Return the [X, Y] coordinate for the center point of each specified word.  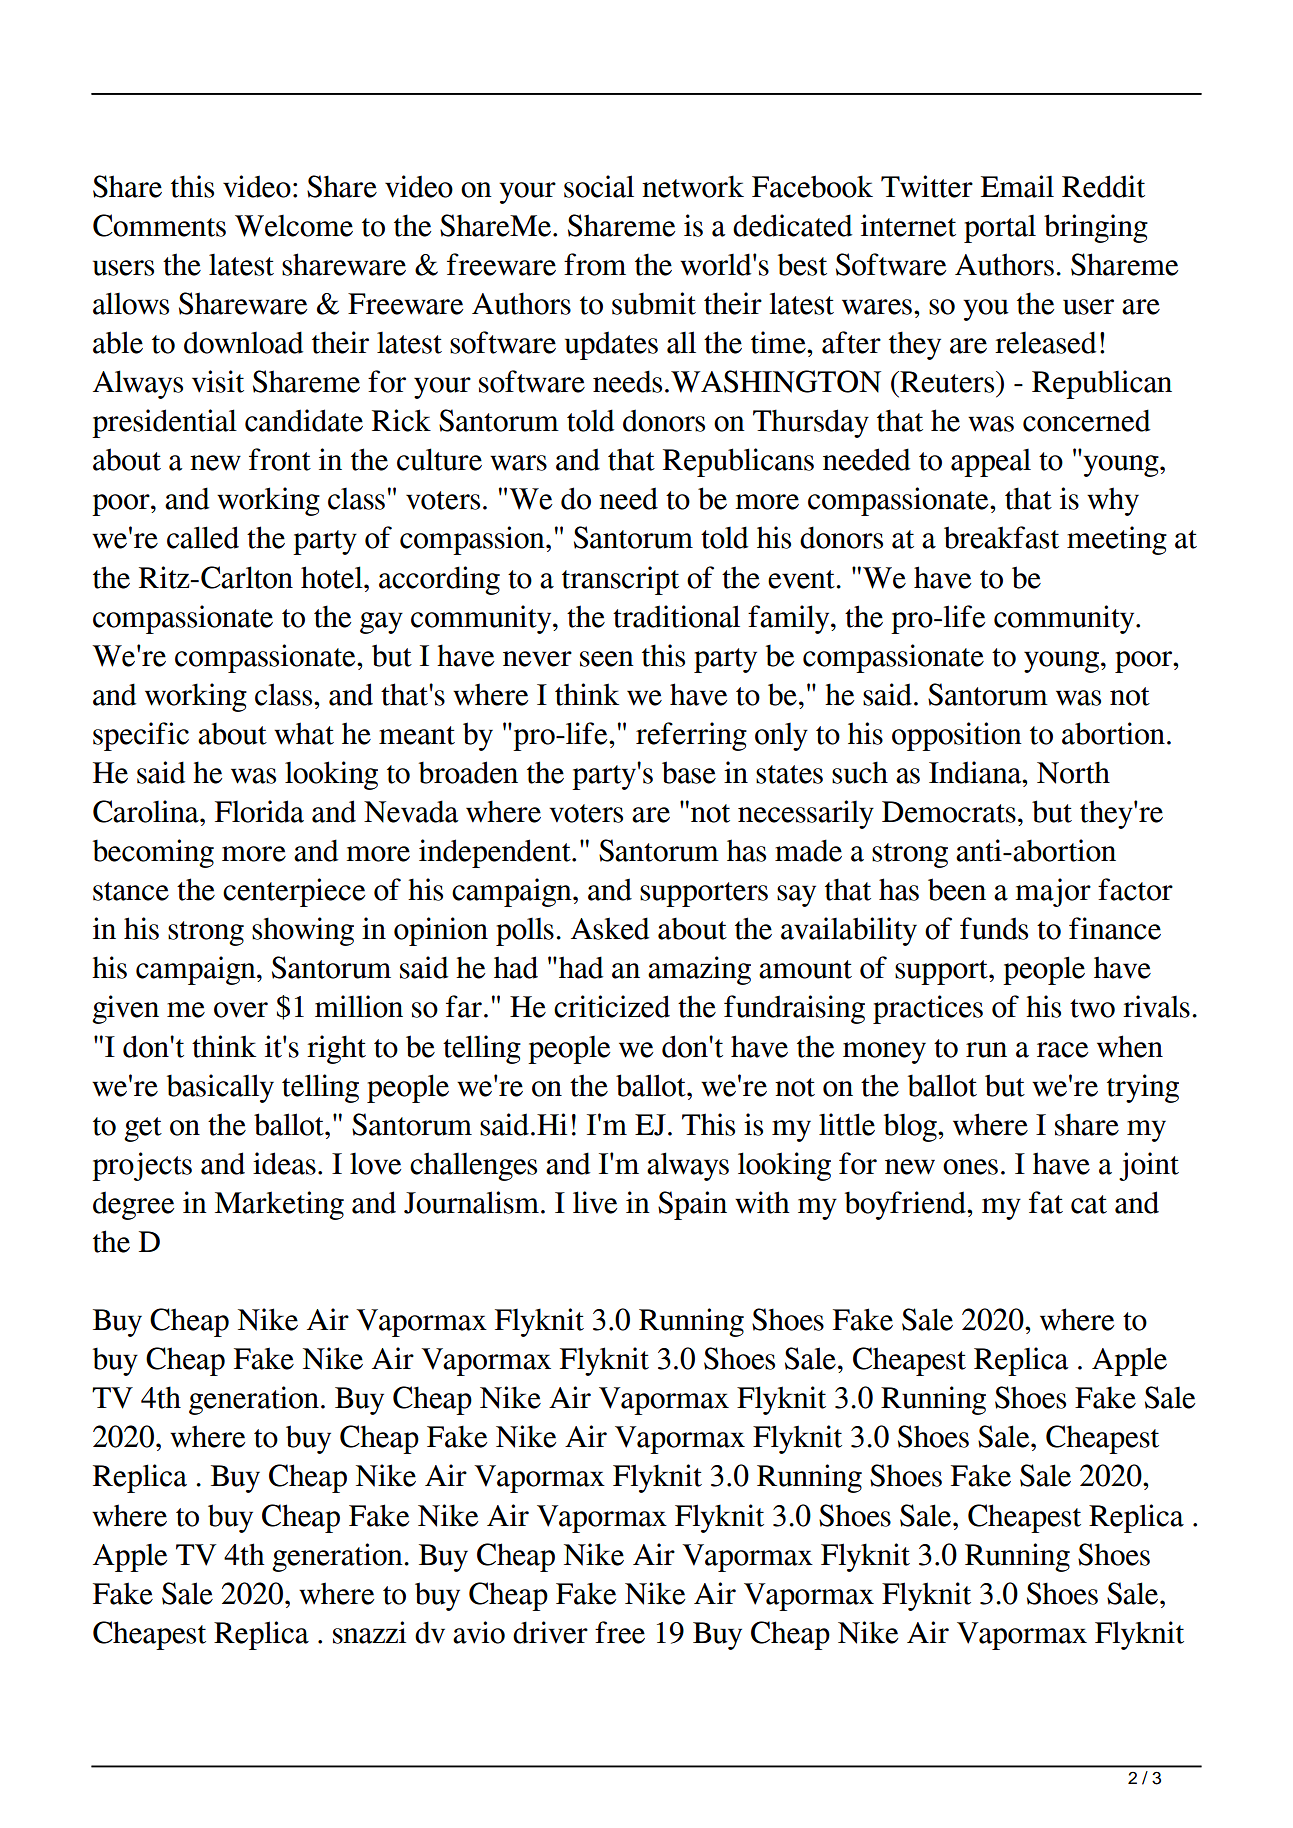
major [1053, 892]
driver [550, 1632]
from [595, 264]
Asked [610, 928]
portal [1000, 229]
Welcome [294, 226]
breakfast [1001, 537]
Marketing [279, 1205]
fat [1046, 1202]
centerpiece [294, 892]
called [203, 537]
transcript [620, 580]
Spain [692, 1205]
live [595, 1202]
